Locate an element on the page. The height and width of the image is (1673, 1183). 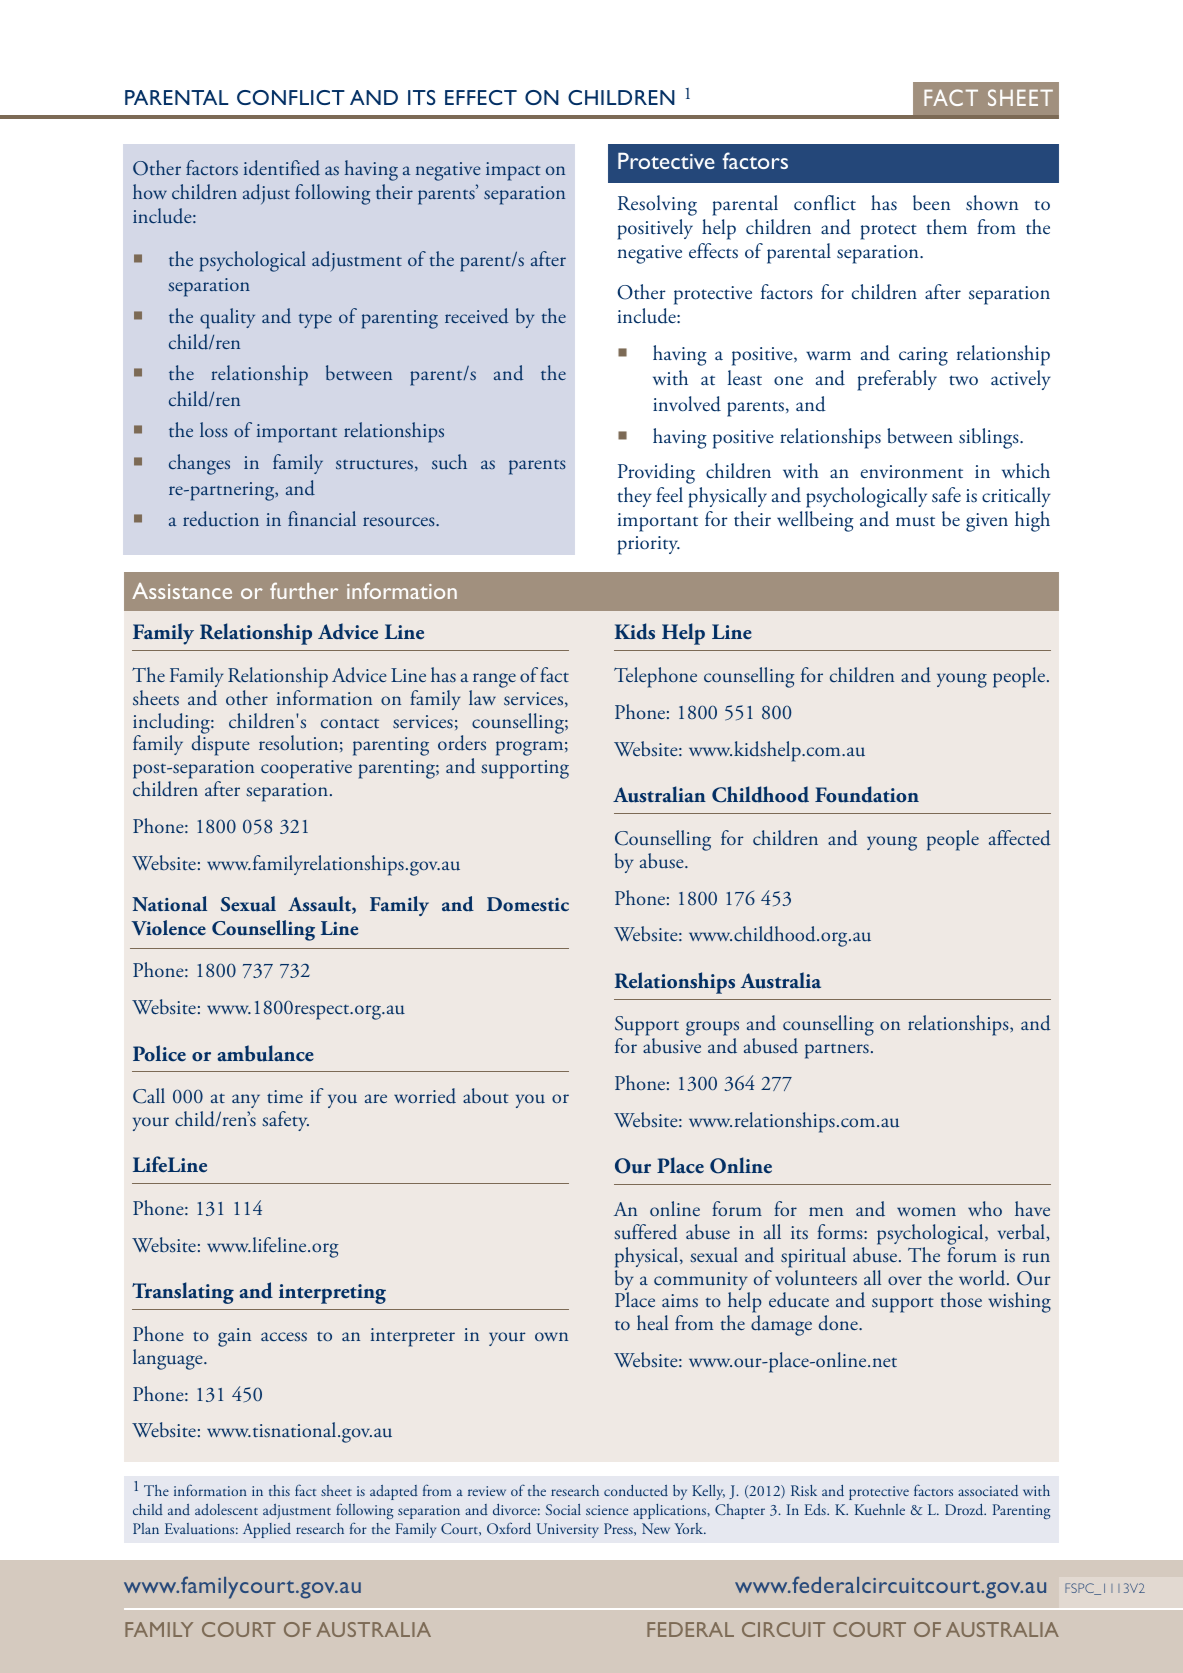
been is located at coordinates (931, 203).
